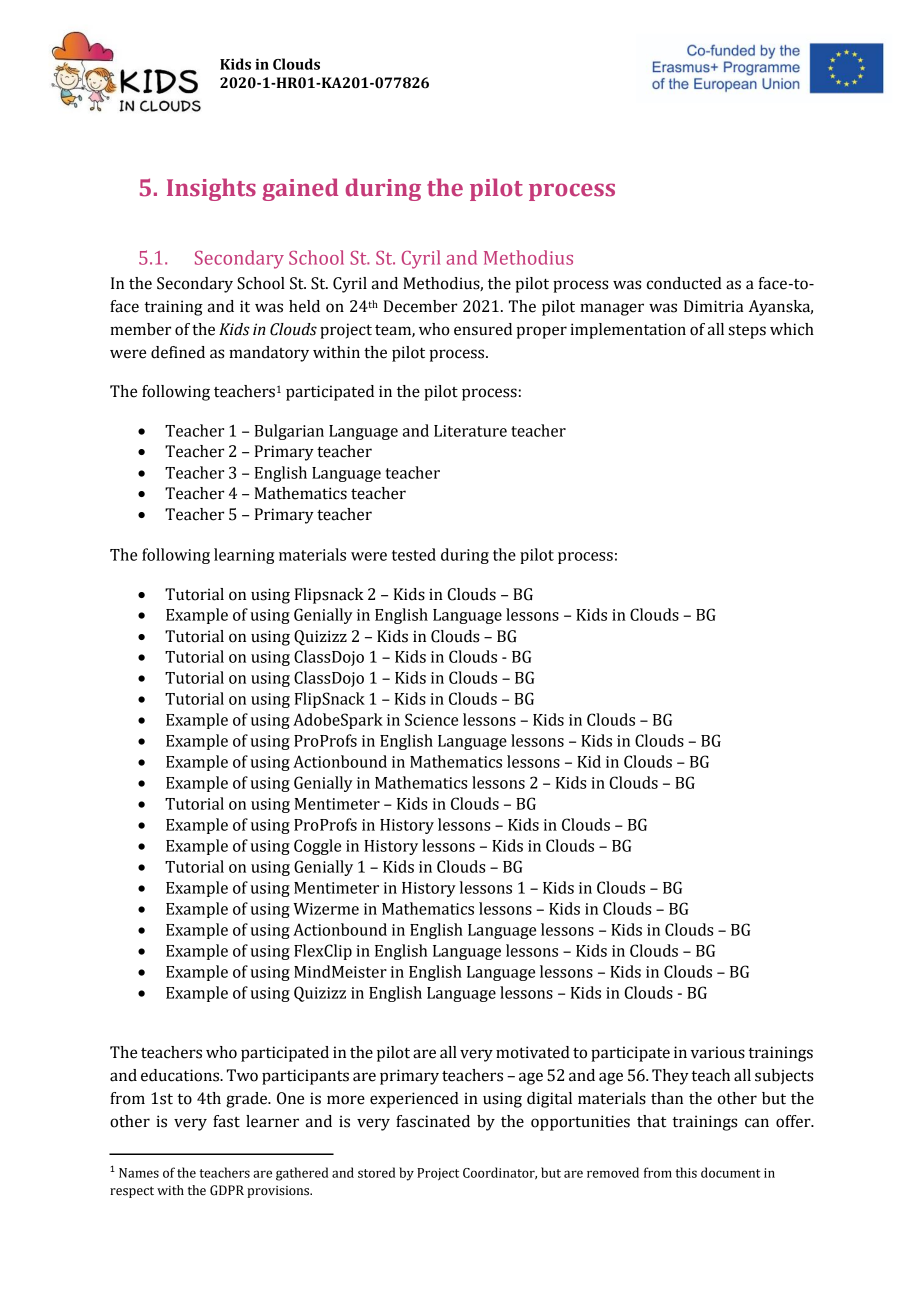 The height and width of the screenshot is (1308, 924). Describe the element at coordinates (244, 556) in the screenshot. I see `learning` at that location.
